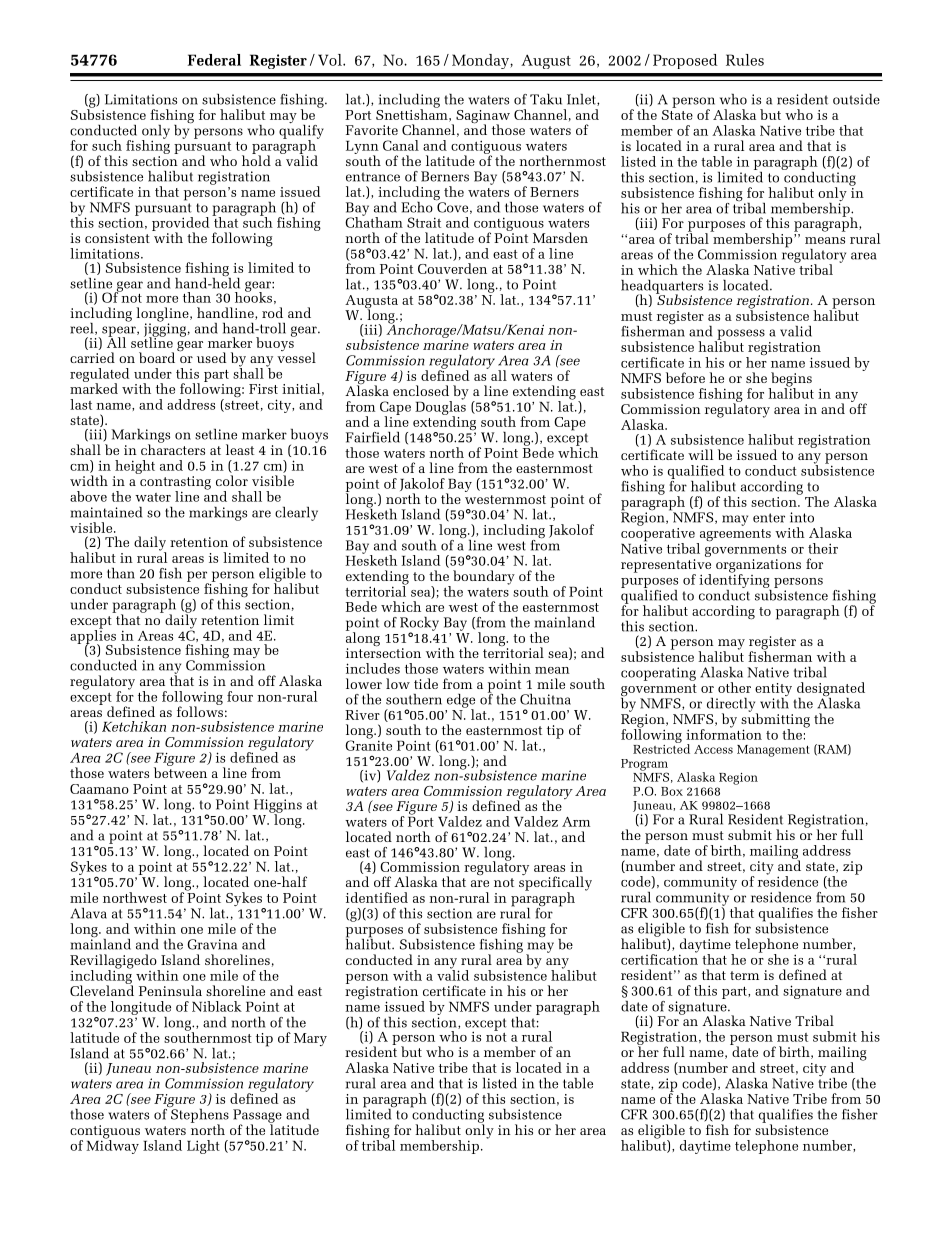  Describe the element at coordinates (740, 335) in the screenshot. I see `possess` at that location.
